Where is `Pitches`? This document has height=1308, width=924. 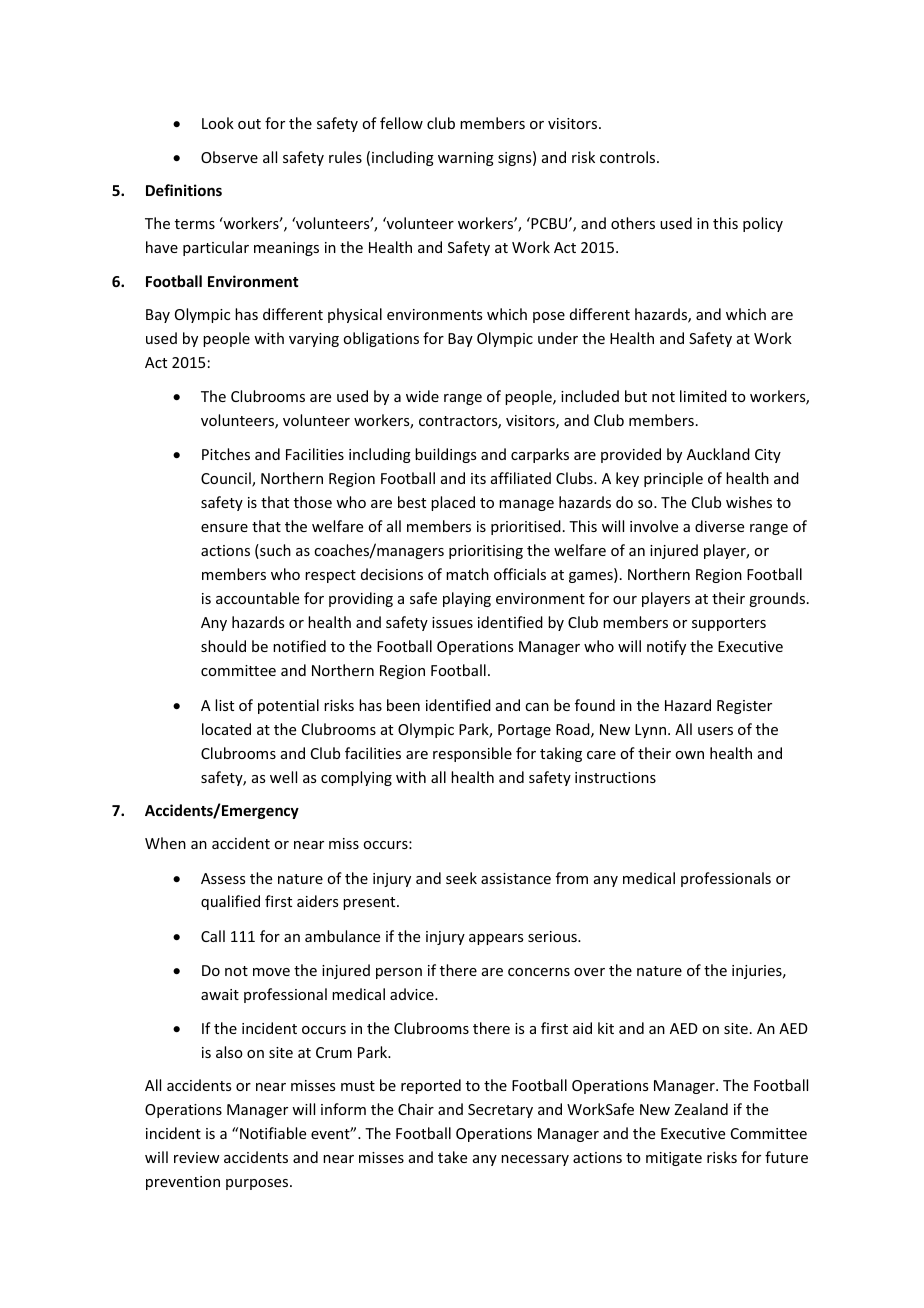
Pitches is located at coordinates (226, 454).
